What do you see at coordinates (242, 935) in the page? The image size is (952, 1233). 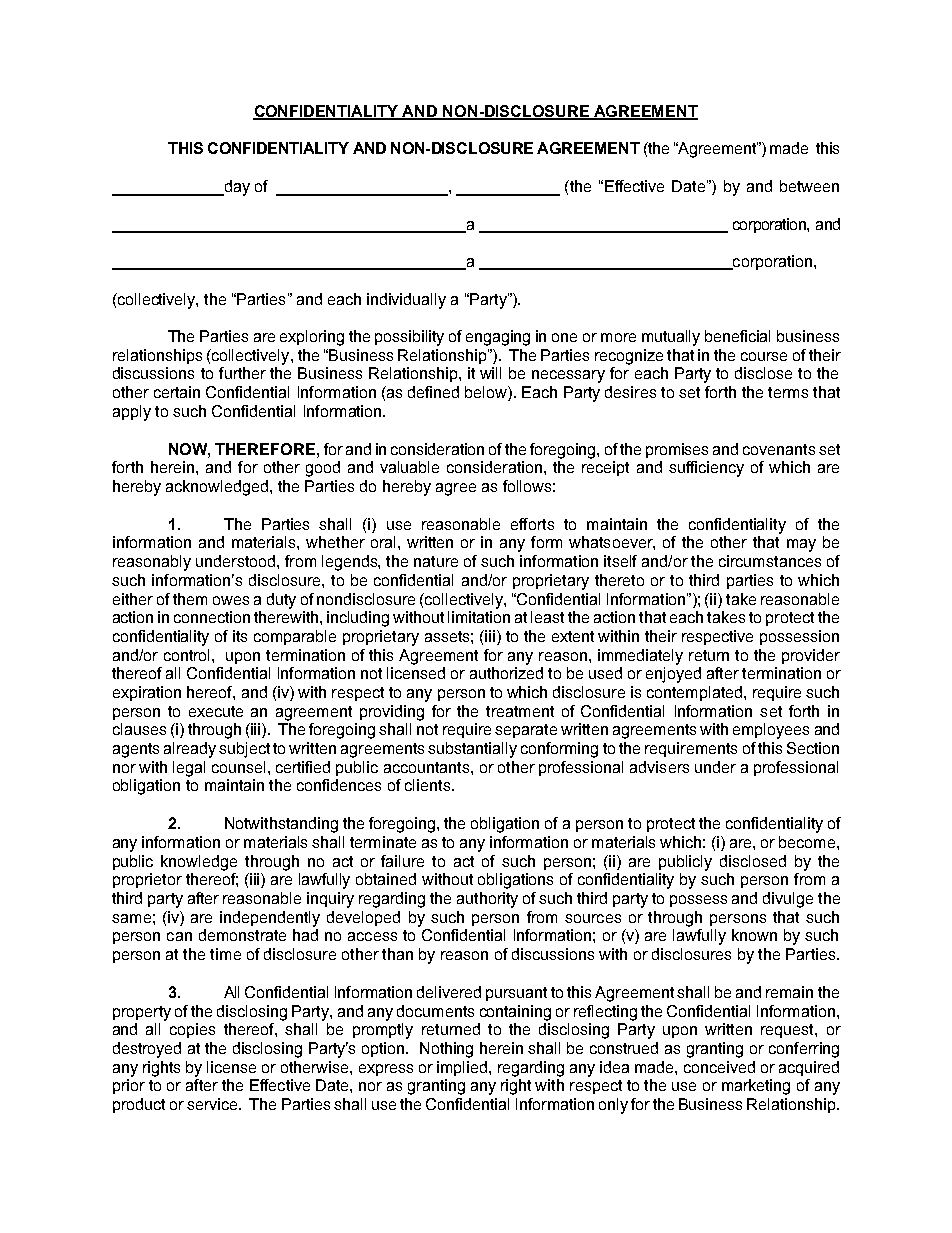 I see `demonstrate` at bounding box center [242, 935].
